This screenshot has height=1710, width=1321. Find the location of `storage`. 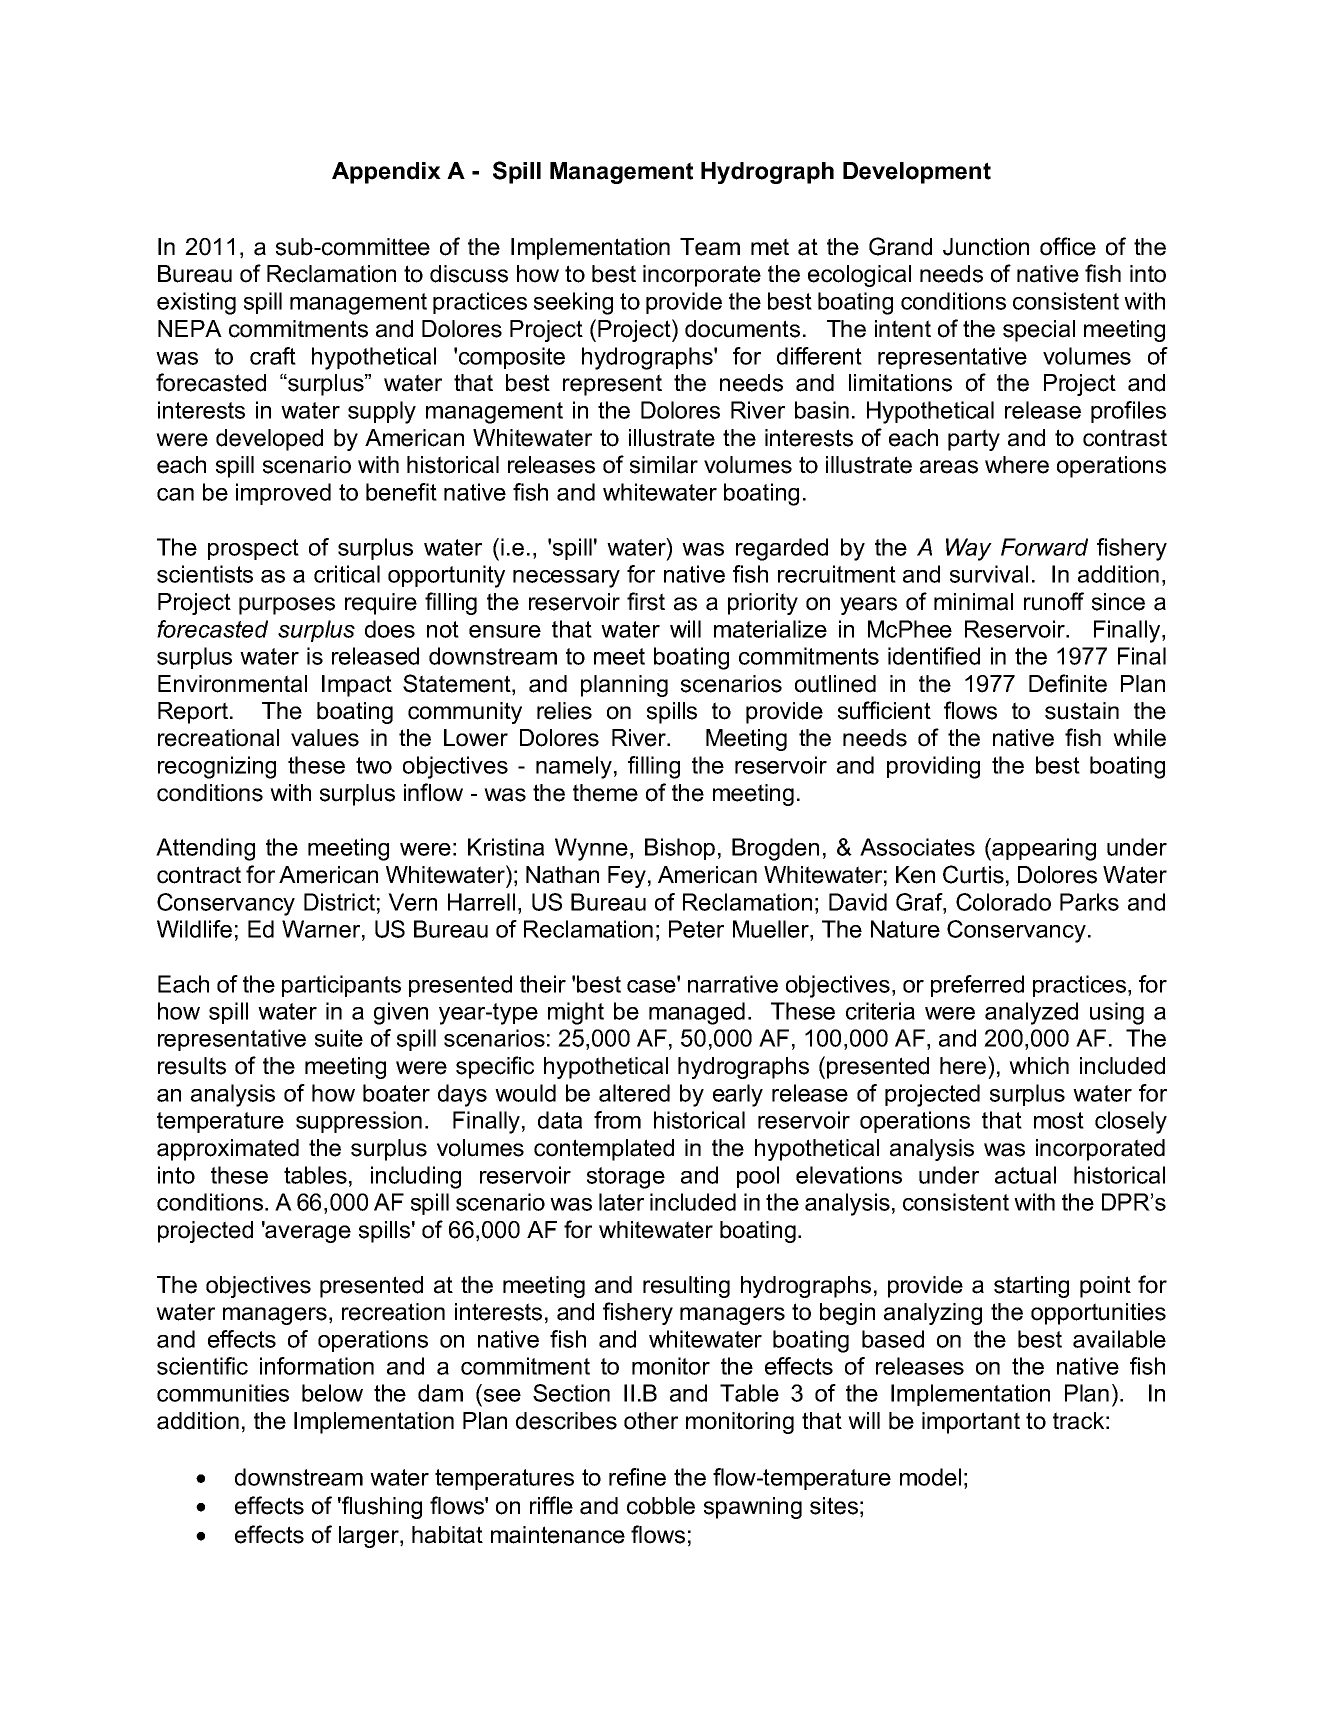

storage is located at coordinates (626, 1178).
